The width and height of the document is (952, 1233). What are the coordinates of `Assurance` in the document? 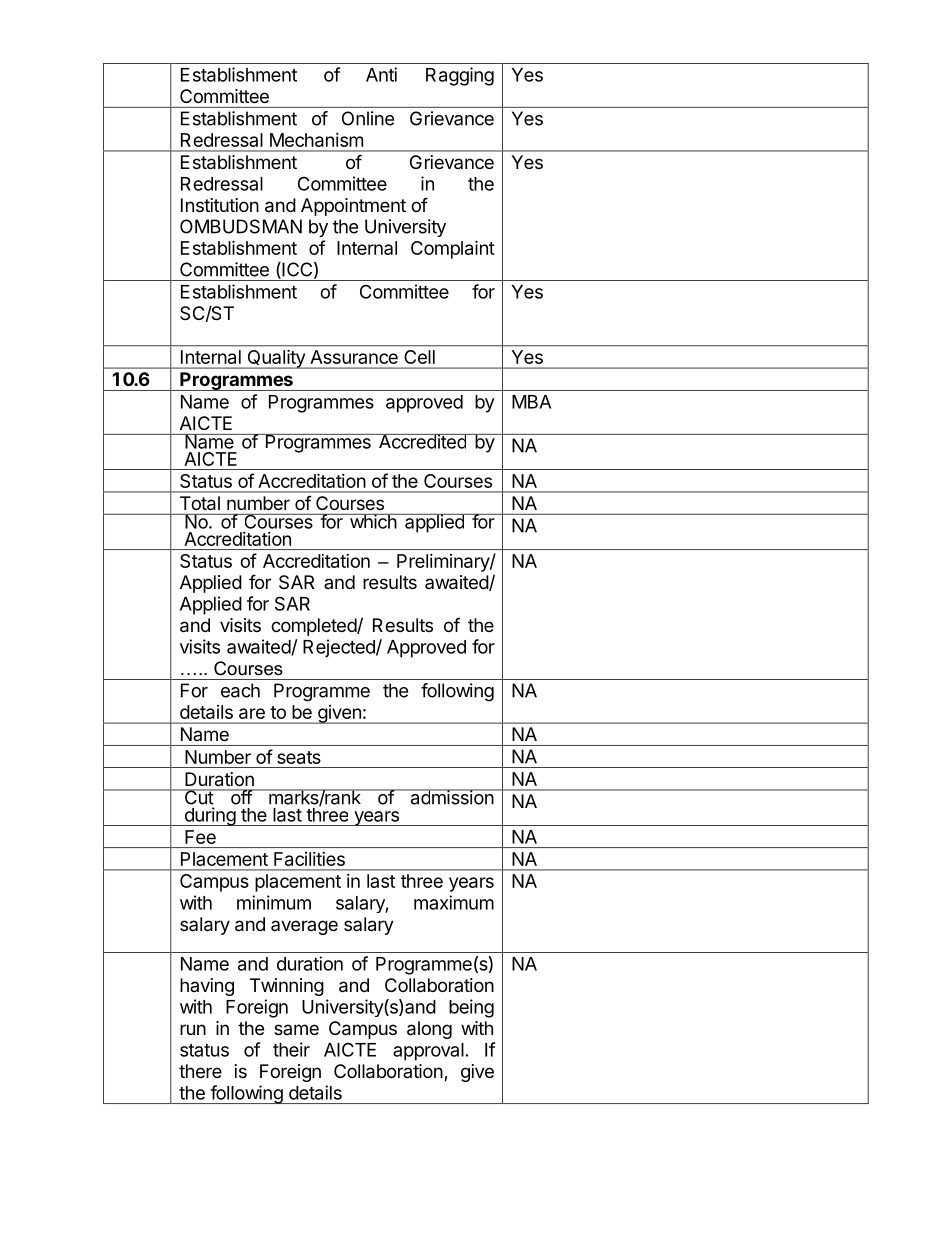 It's located at (354, 357).
